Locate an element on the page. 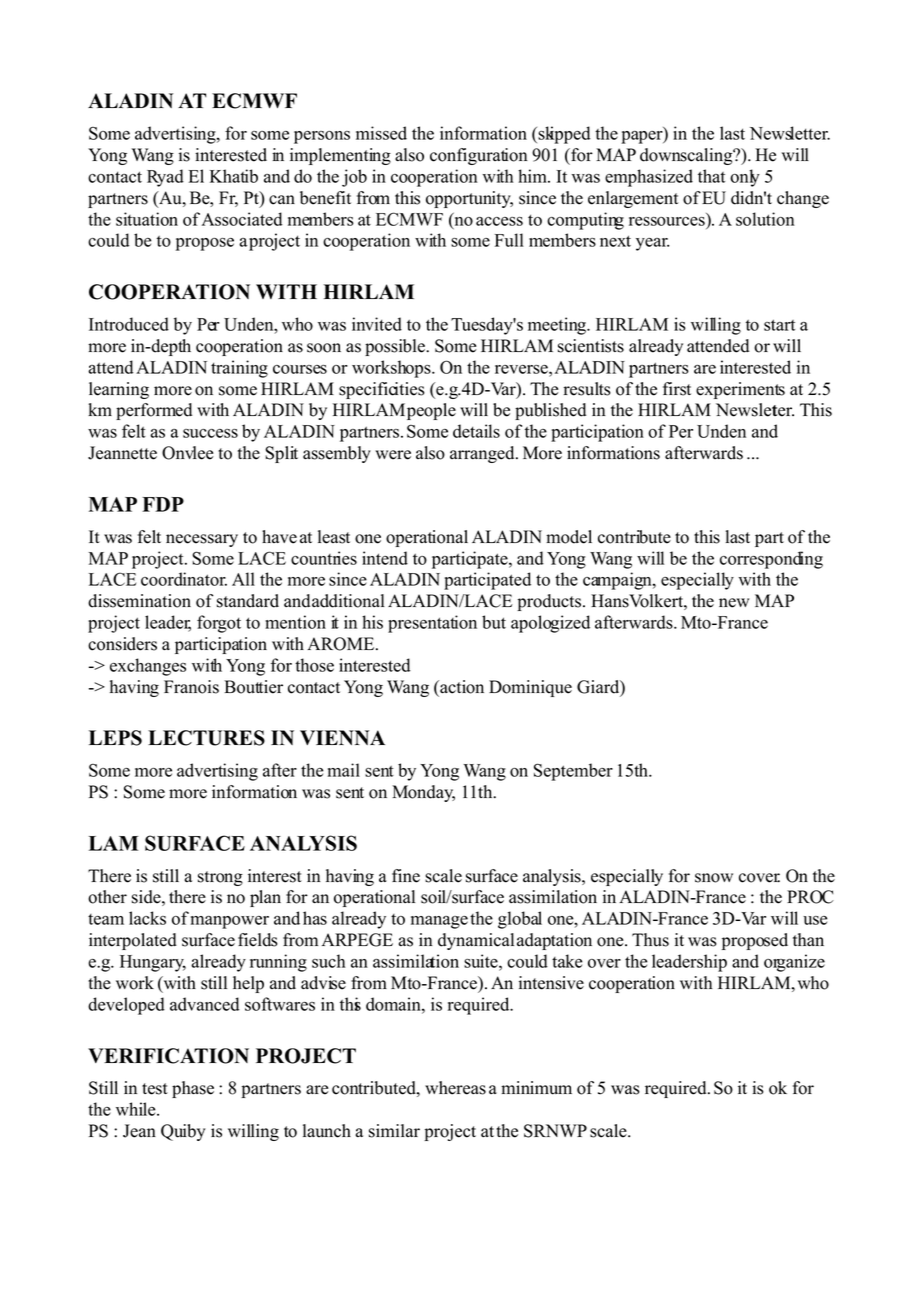 This document has height=1308, width=924. Ryad is located at coordinates (165, 178).
